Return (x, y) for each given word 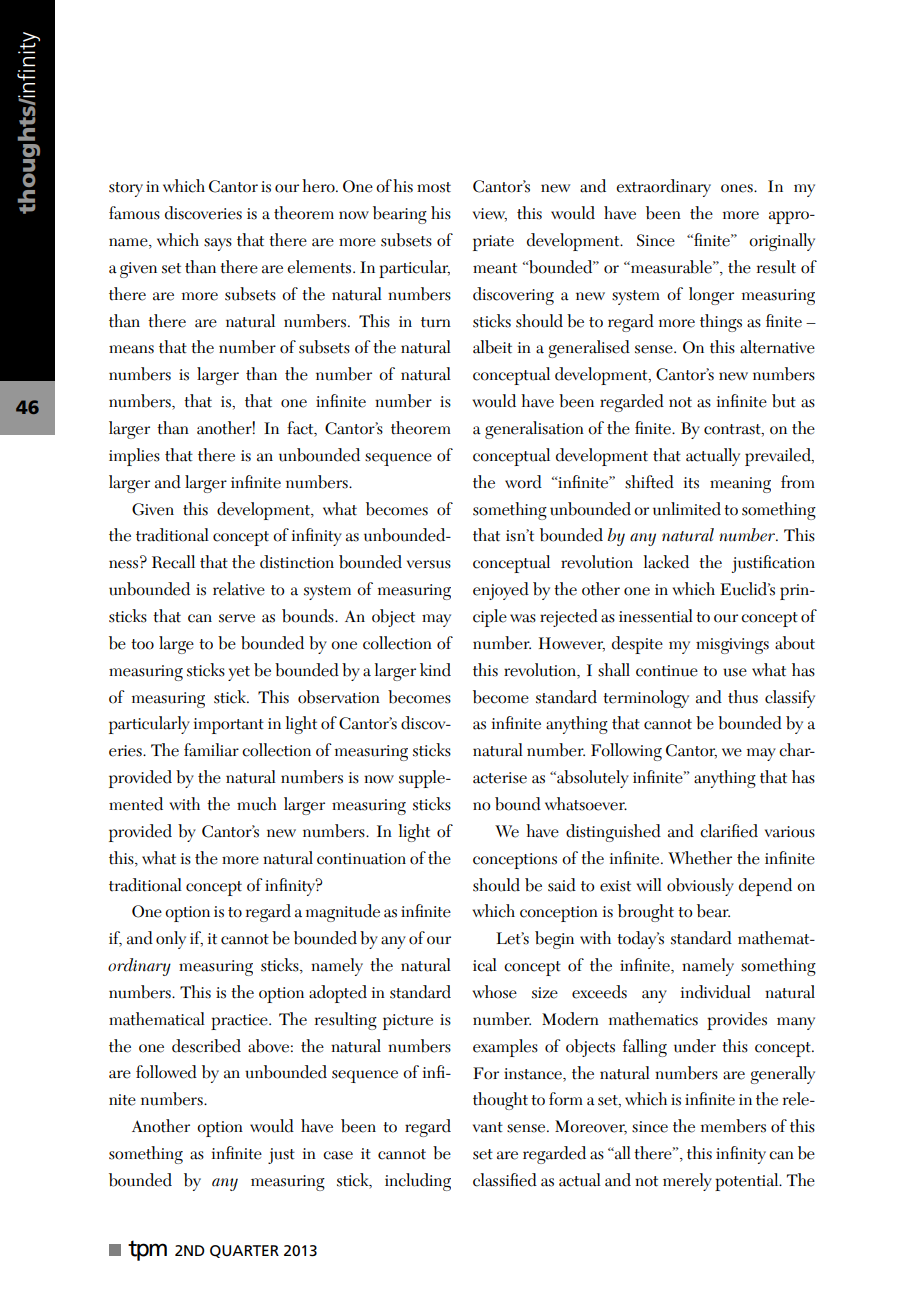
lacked (666, 562)
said (562, 885)
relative (239, 589)
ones (738, 188)
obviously (700, 887)
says (218, 244)
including (418, 1182)
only (171, 940)
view (490, 215)
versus (429, 564)
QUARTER (244, 1251)
